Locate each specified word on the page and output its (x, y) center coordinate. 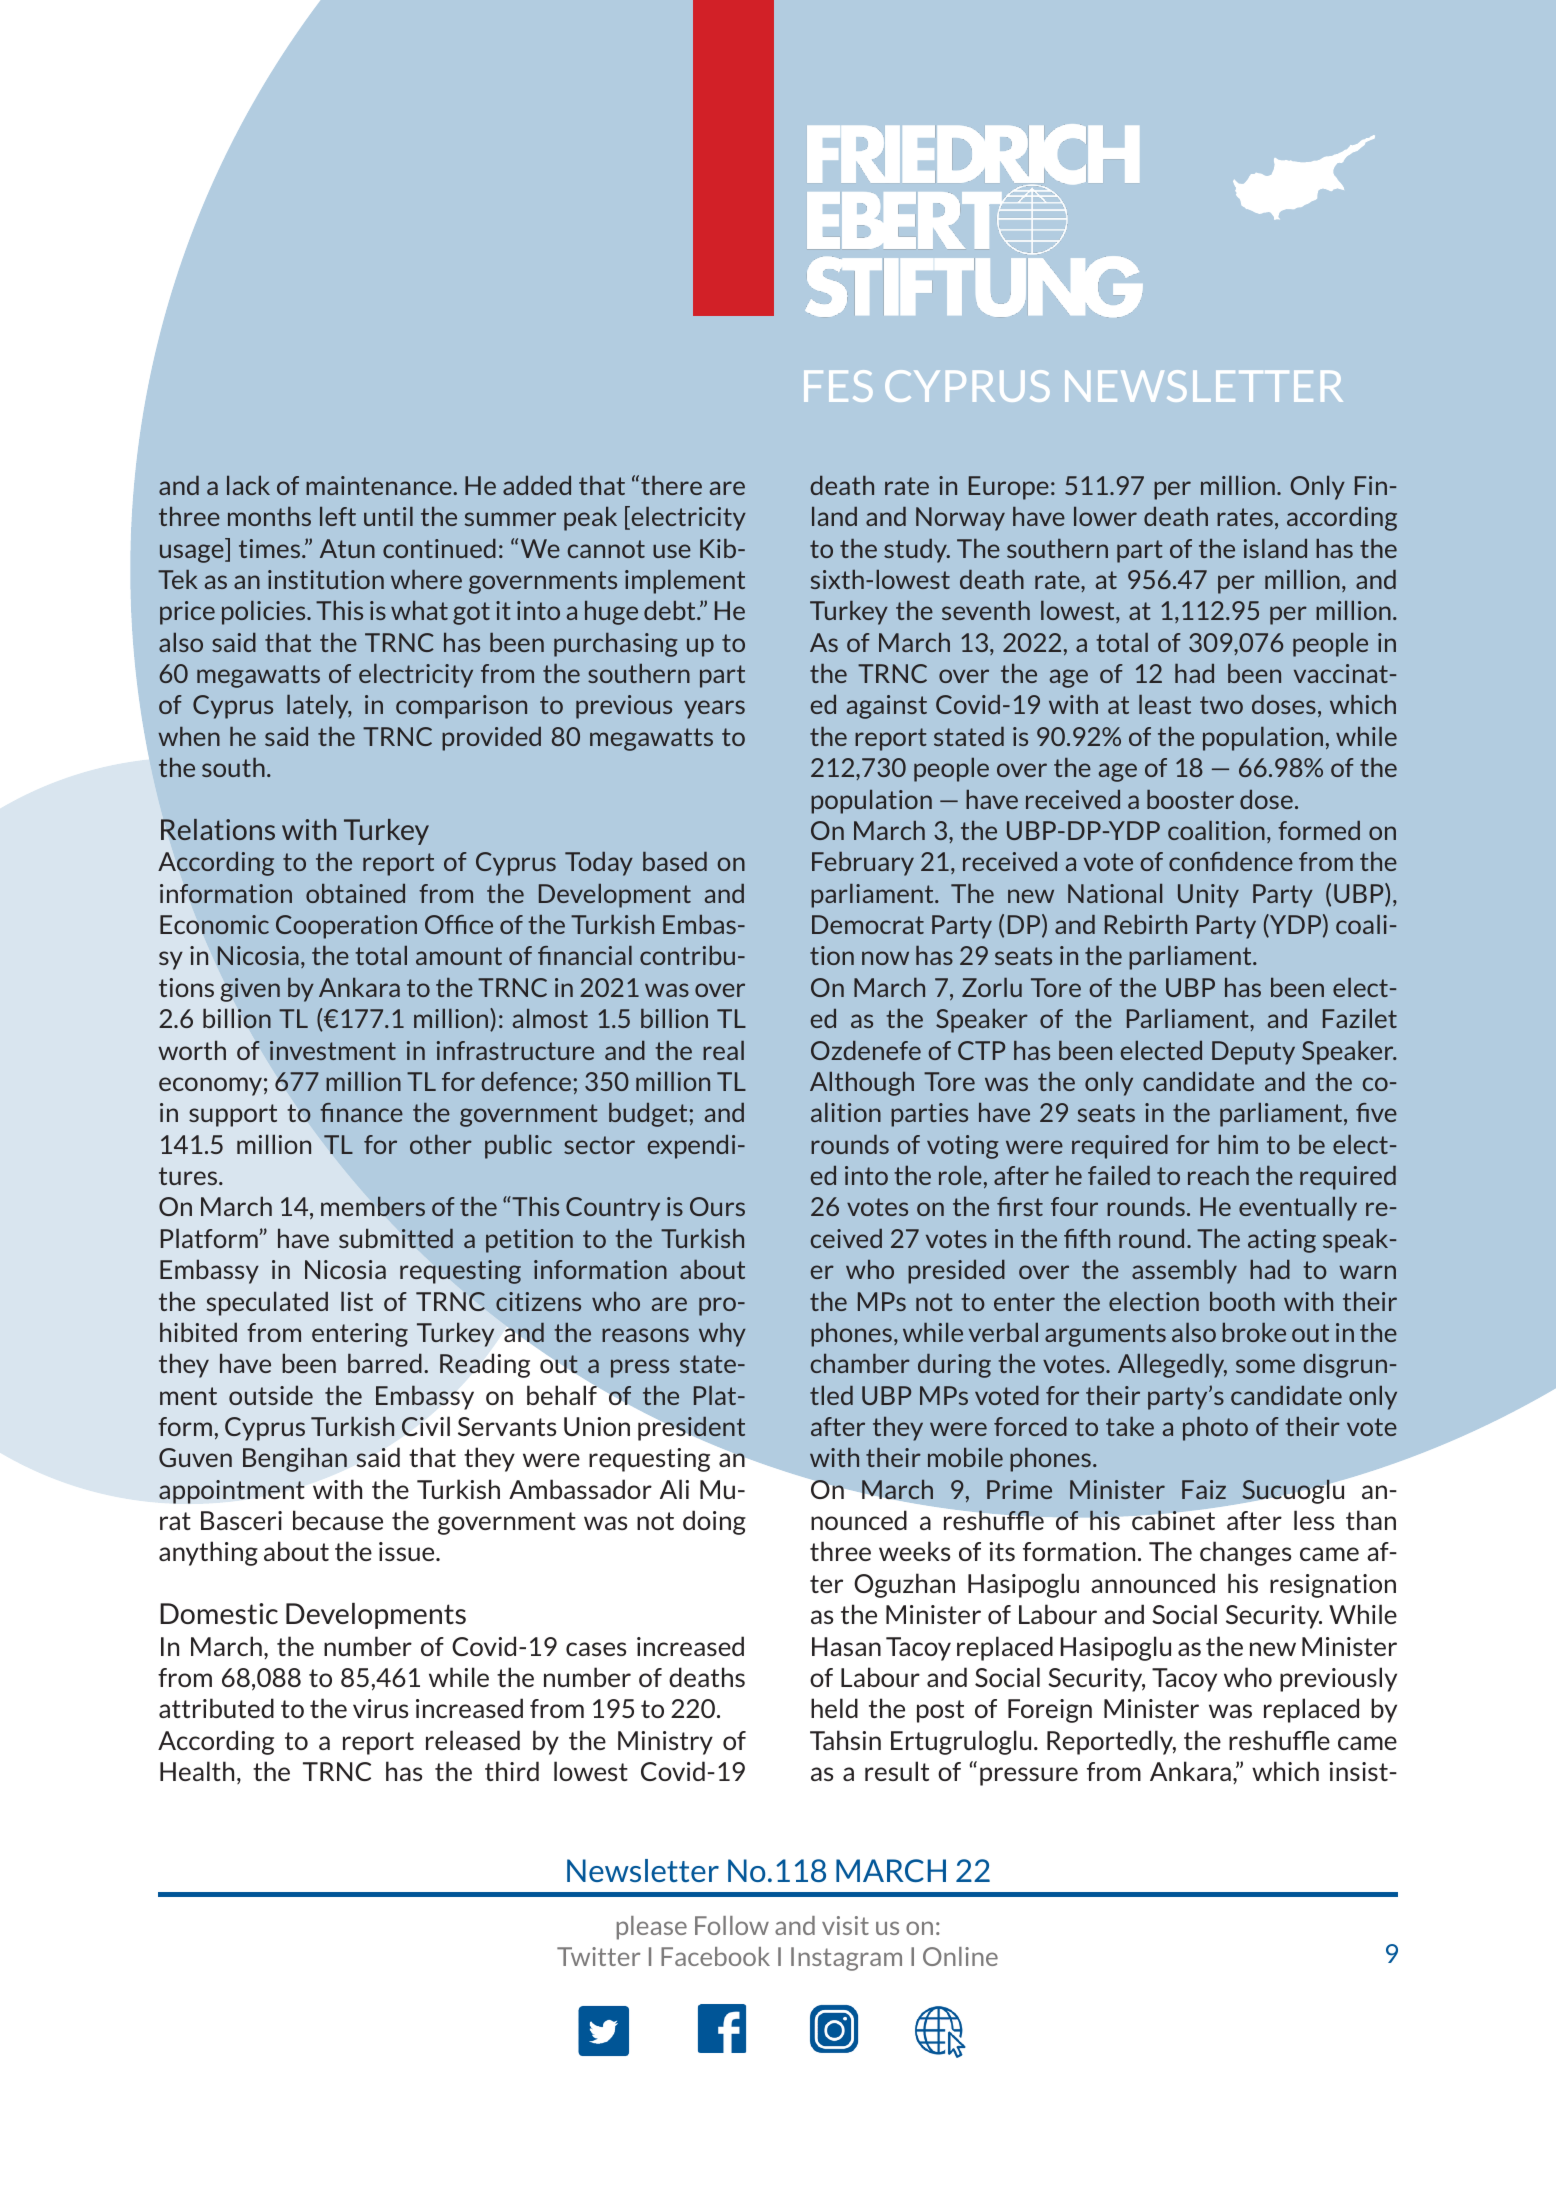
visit (845, 1925)
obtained (355, 893)
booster (1190, 799)
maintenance (380, 485)
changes (1245, 1553)
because (338, 1520)
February (863, 864)
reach (1218, 1175)
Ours (717, 1206)
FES (838, 386)
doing (714, 1522)
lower (1105, 516)
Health (197, 1771)
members (373, 1206)
